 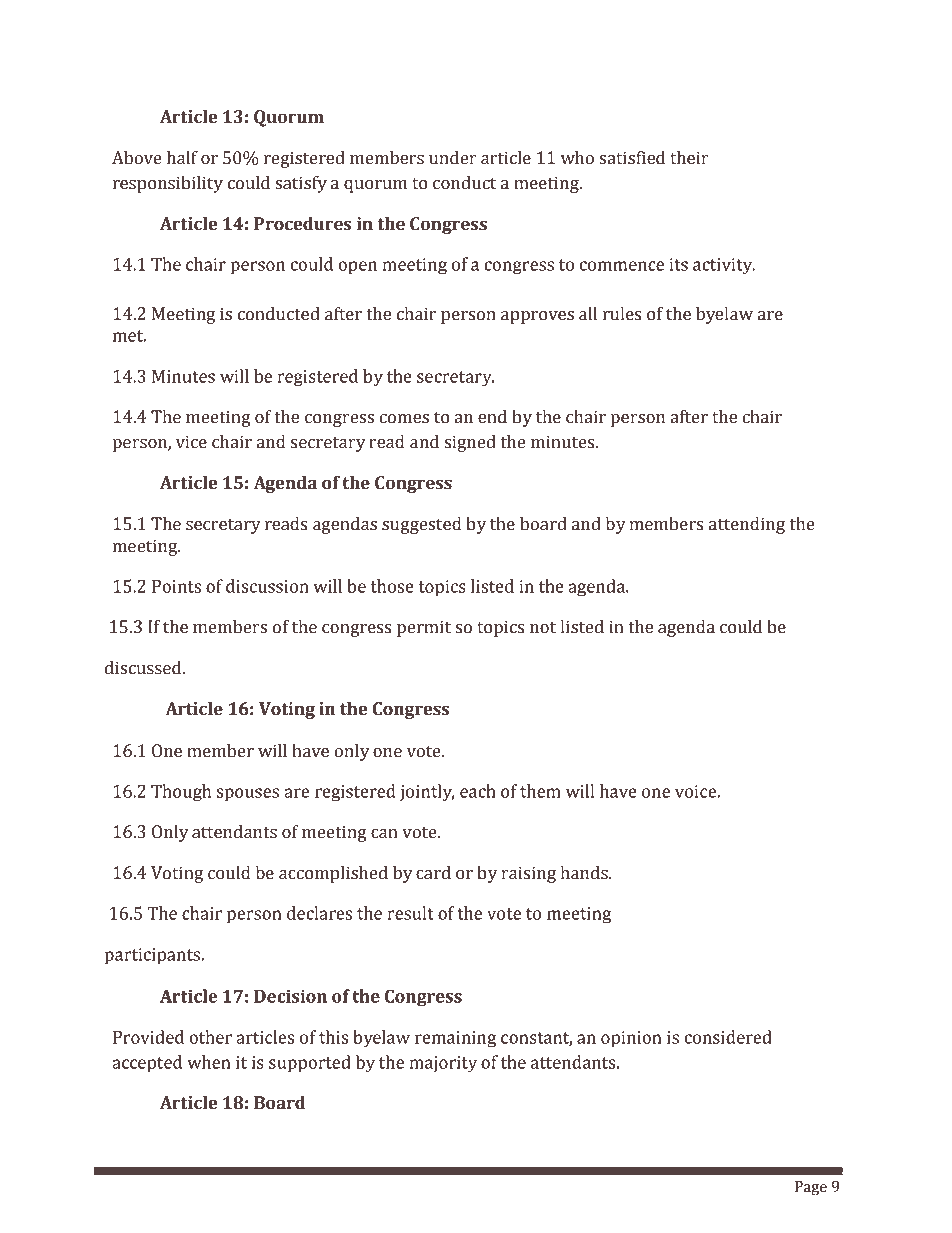 I want to click on vice, so click(x=191, y=442).
